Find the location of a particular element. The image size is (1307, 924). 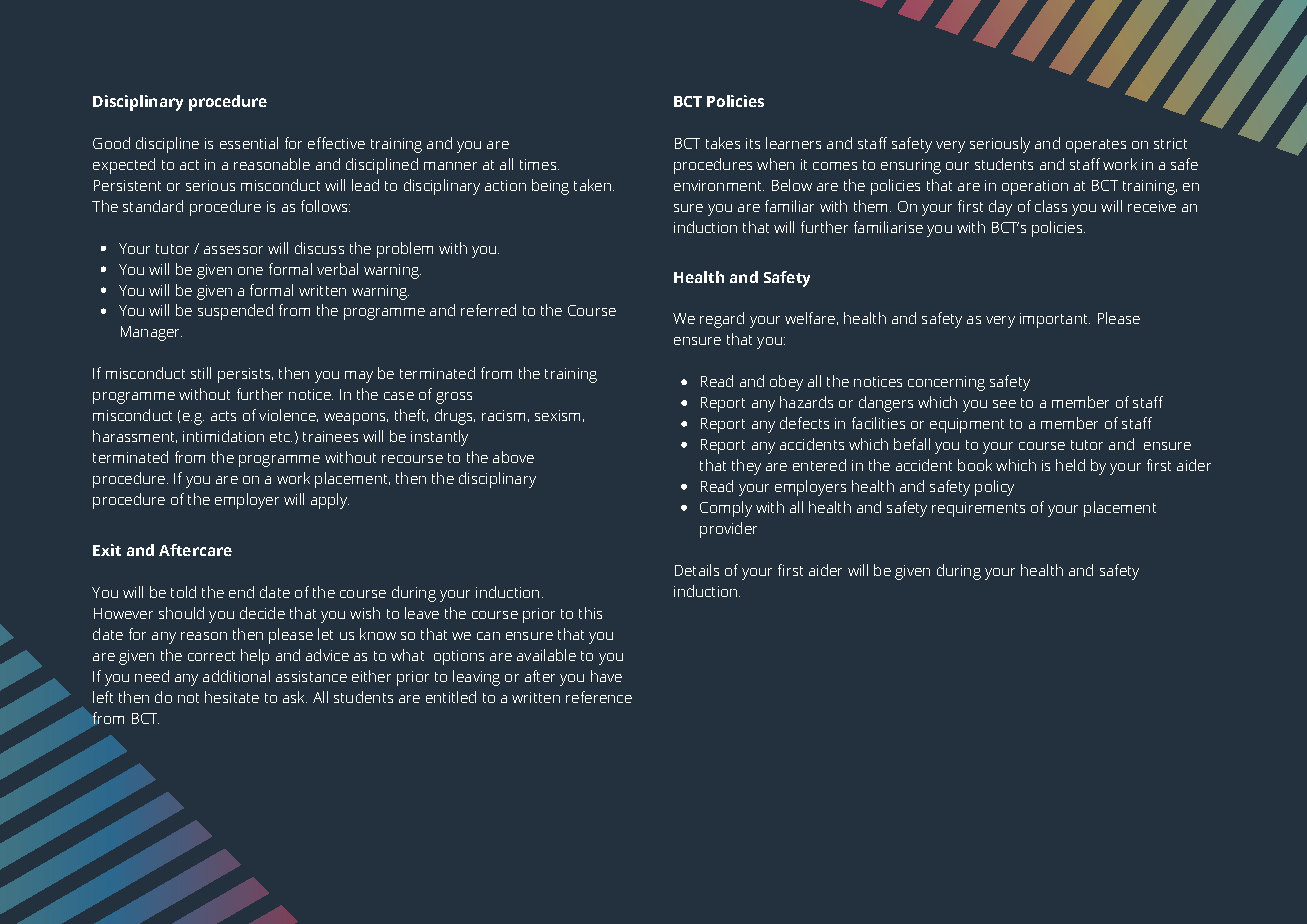

sexism is located at coordinates (557, 415).
